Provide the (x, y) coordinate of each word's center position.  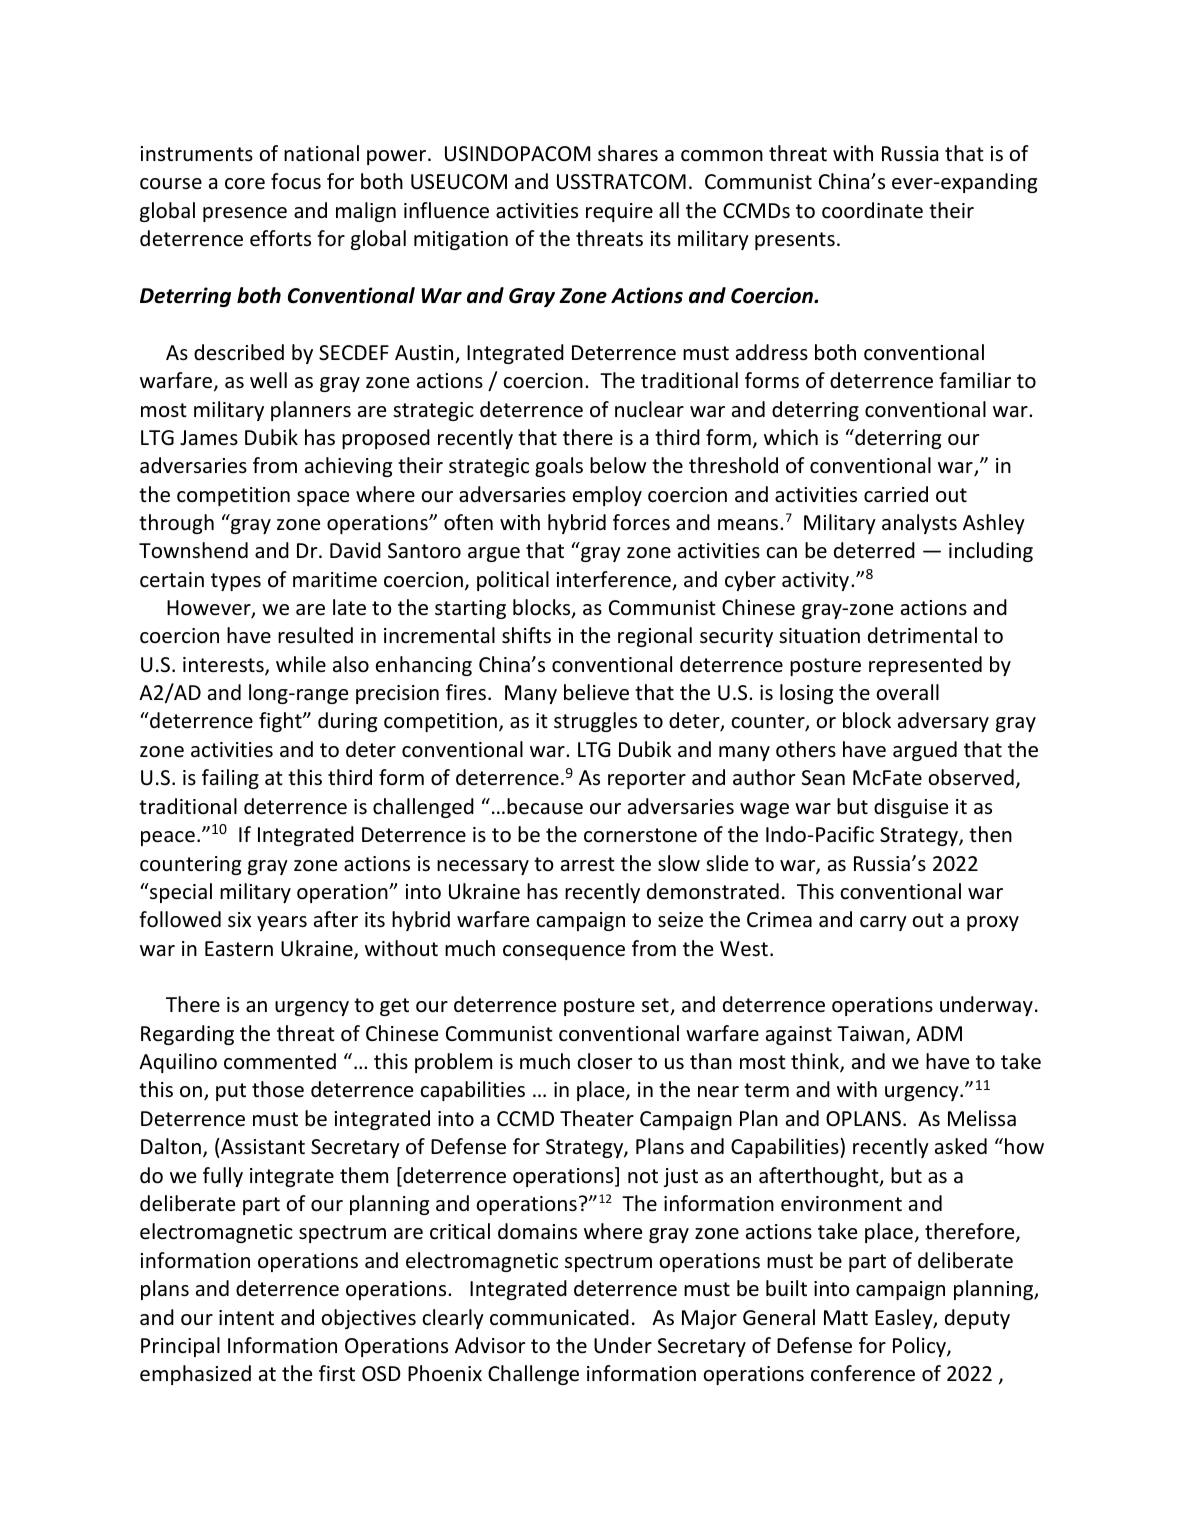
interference (615, 580)
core (245, 184)
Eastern (239, 948)
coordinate (872, 210)
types (236, 582)
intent (246, 1318)
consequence (564, 952)
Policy (920, 1347)
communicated (559, 1317)
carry (883, 923)
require (619, 212)
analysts (919, 524)
